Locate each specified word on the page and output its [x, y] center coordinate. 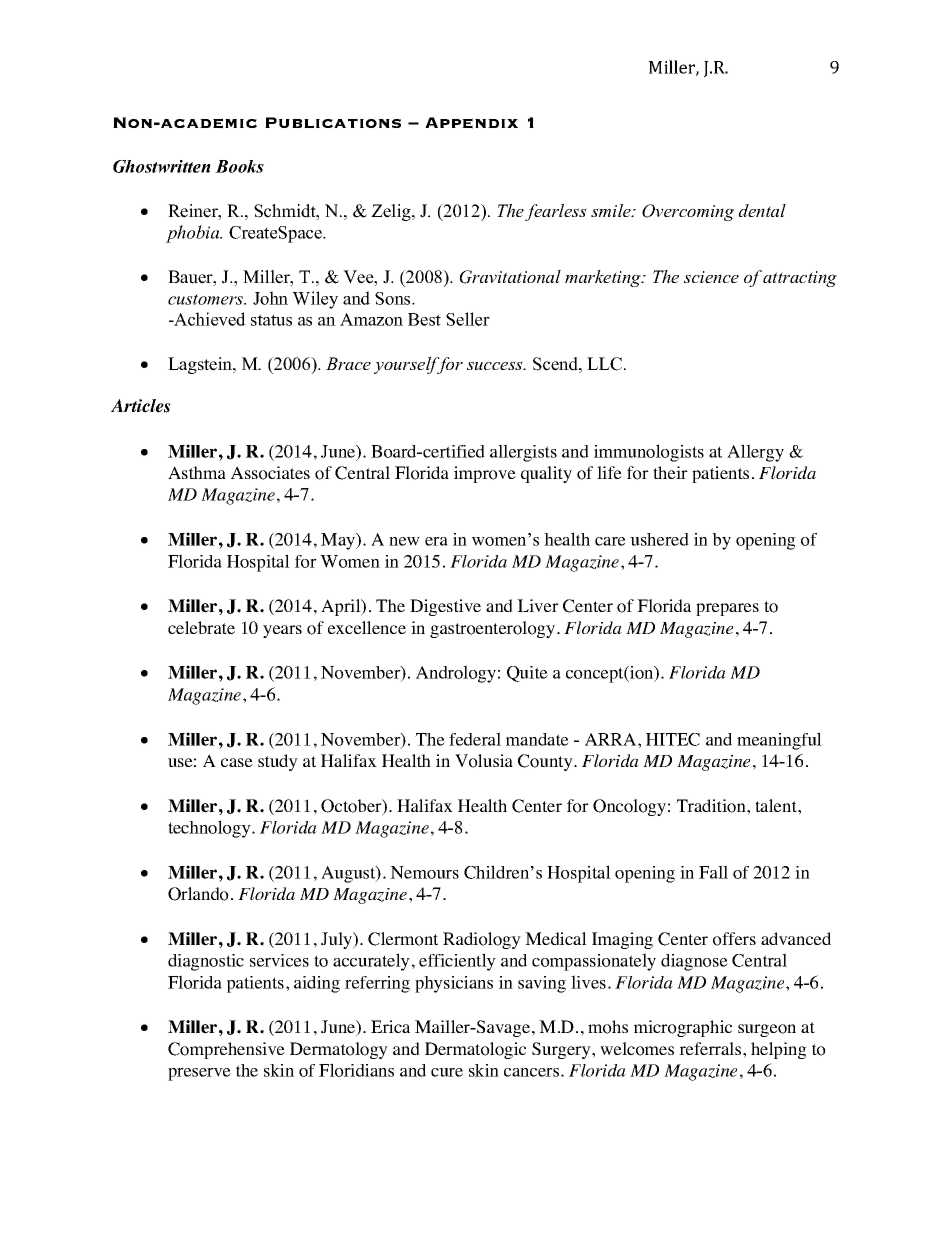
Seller [468, 319]
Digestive [445, 607]
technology [210, 829]
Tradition [712, 806]
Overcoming [688, 212]
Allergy [755, 453]
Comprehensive [226, 1050]
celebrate [201, 627]
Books [239, 166]
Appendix [471, 123]
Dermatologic [475, 1050]
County [546, 762]
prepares [727, 609]
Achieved [209, 319]
